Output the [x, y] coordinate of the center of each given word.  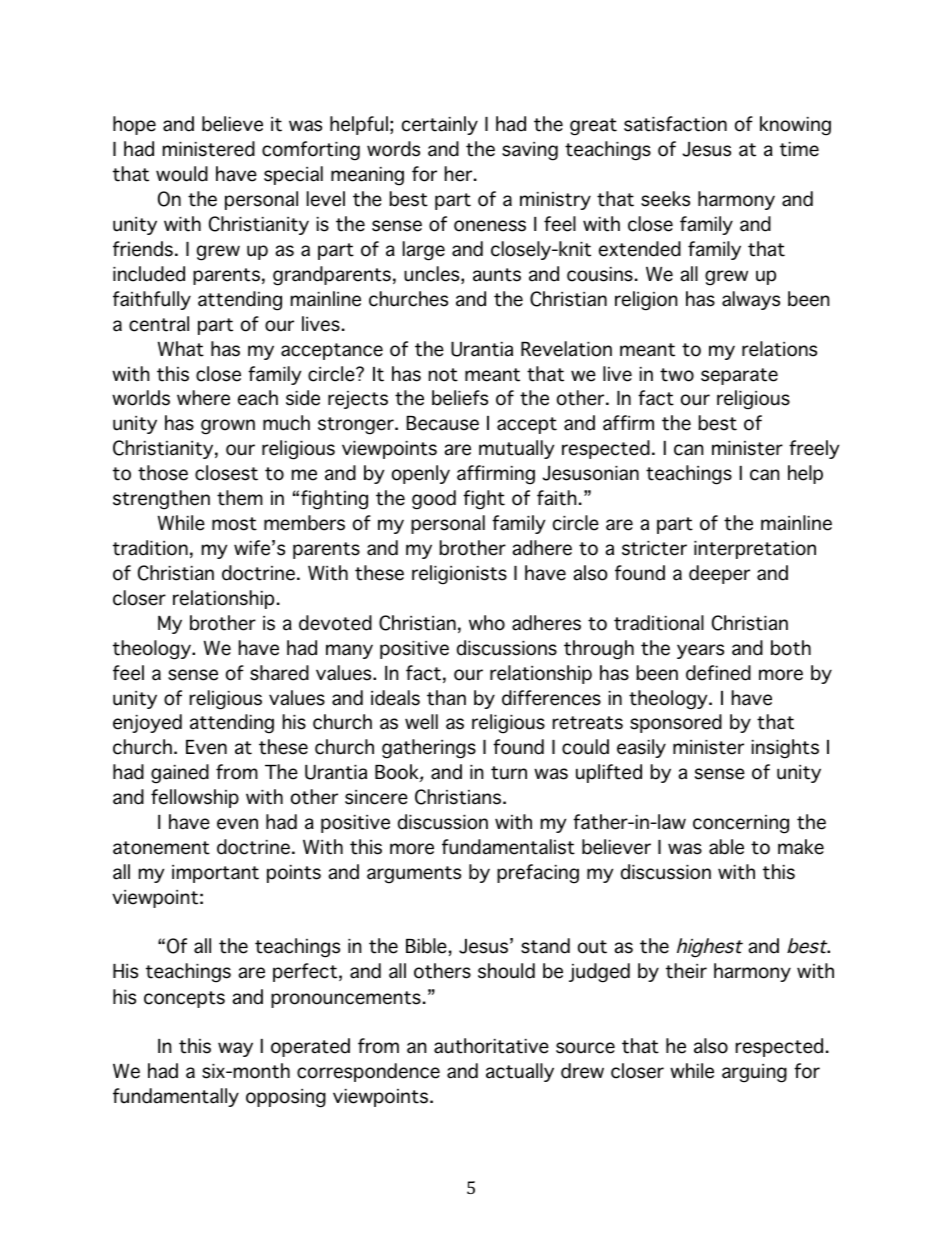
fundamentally [176, 1097]
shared [279, 673]
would [182, 174]
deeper [719, 574]
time [799, 149]
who [487, 623]
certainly [440, 125]
